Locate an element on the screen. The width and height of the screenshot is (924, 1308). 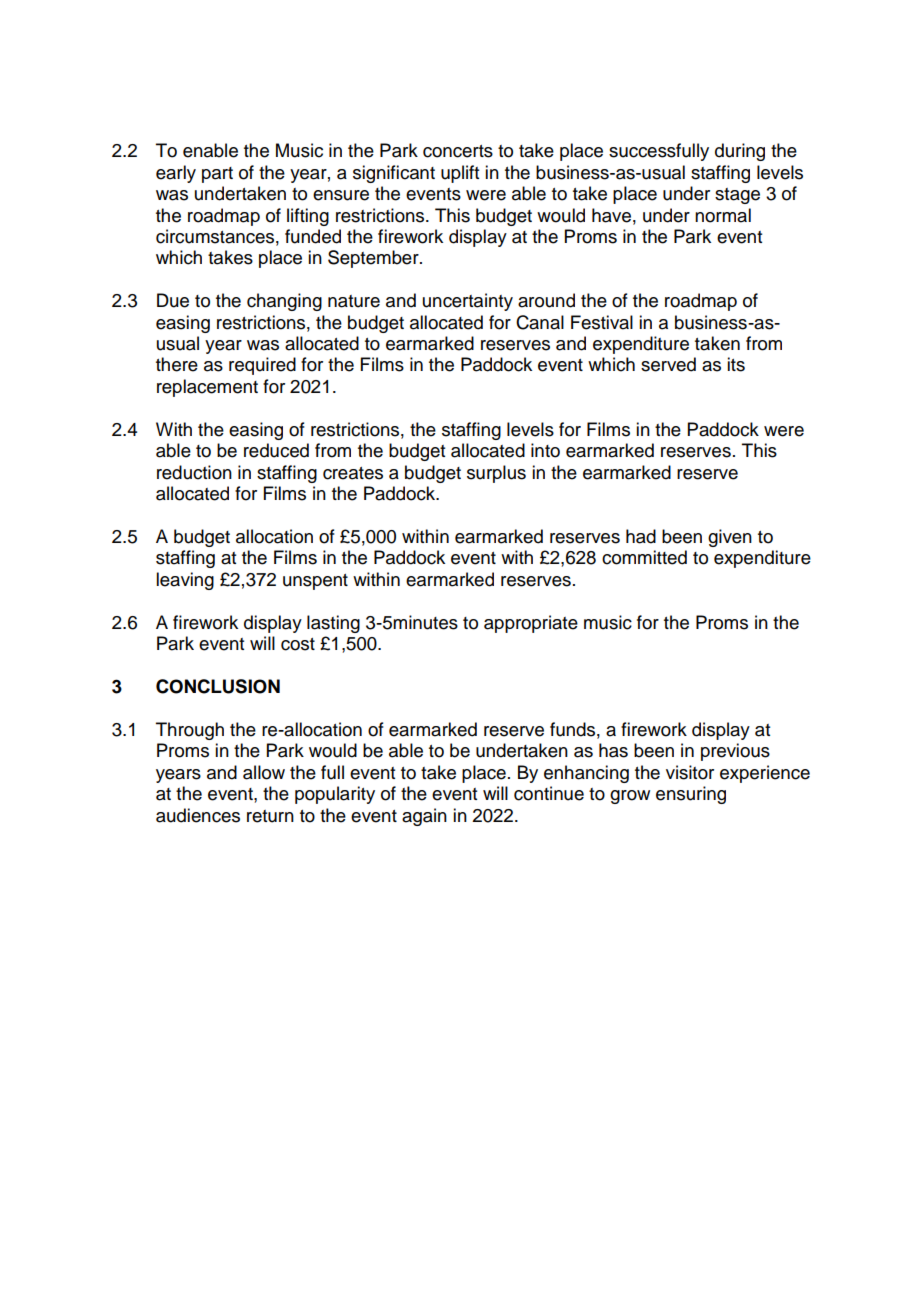
Canal is located at coordinates (540, 322).
